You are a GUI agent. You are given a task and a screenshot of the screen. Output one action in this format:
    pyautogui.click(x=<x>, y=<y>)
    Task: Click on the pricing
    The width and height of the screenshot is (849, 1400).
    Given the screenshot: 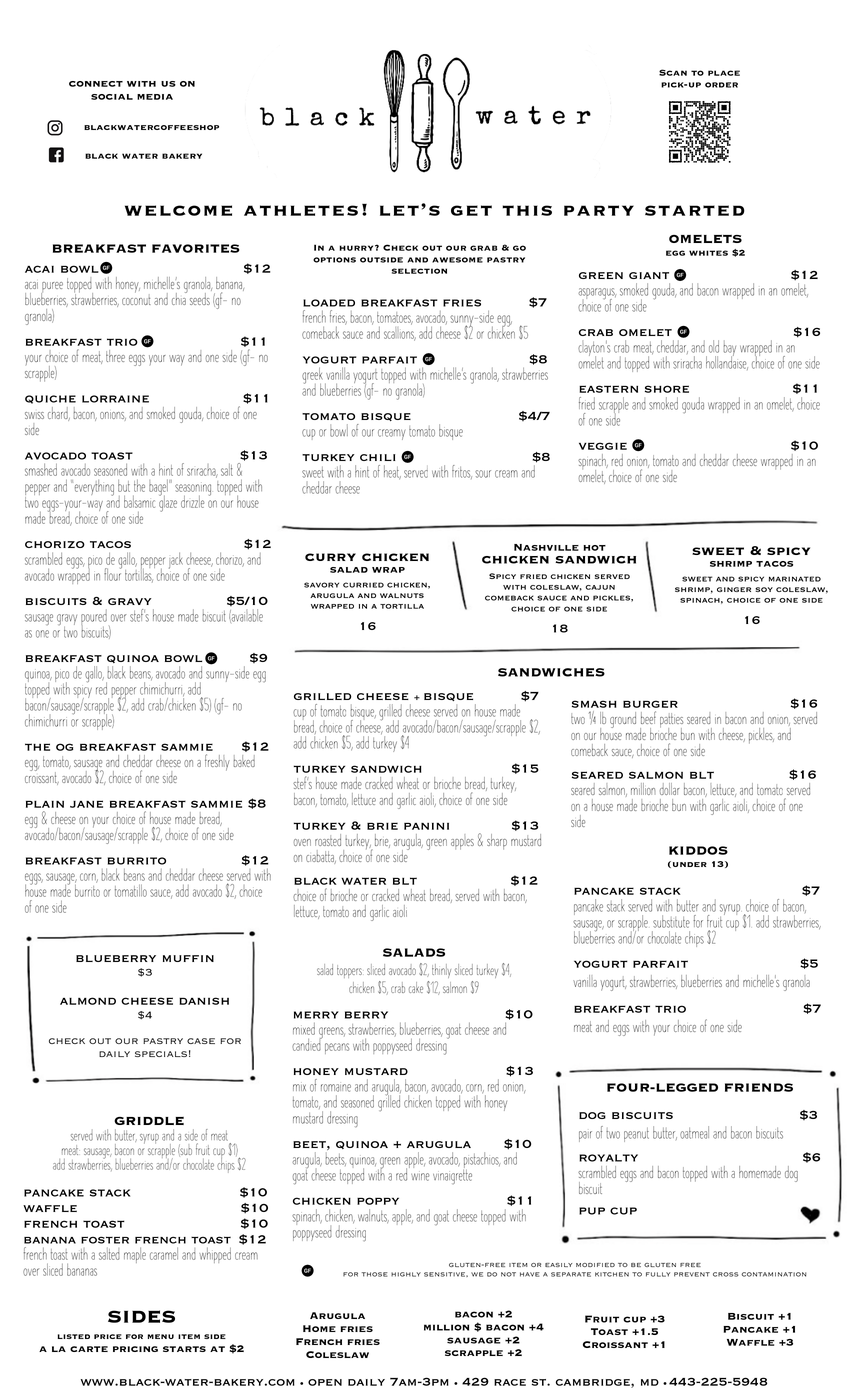 What is the action you would take?
    pyautogui.click(x=135, y=1349)
